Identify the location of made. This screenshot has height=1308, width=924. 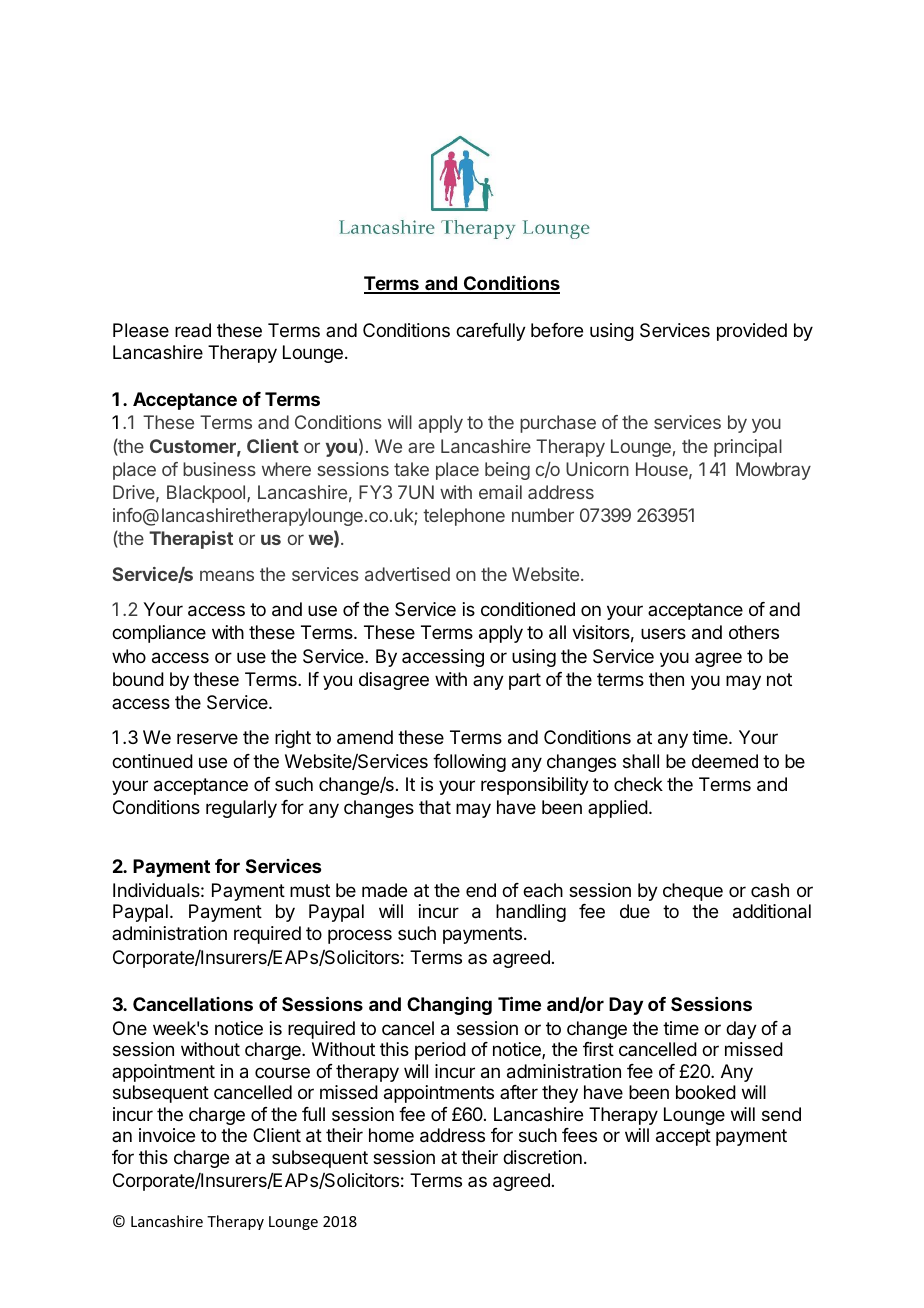
(384, 890).
